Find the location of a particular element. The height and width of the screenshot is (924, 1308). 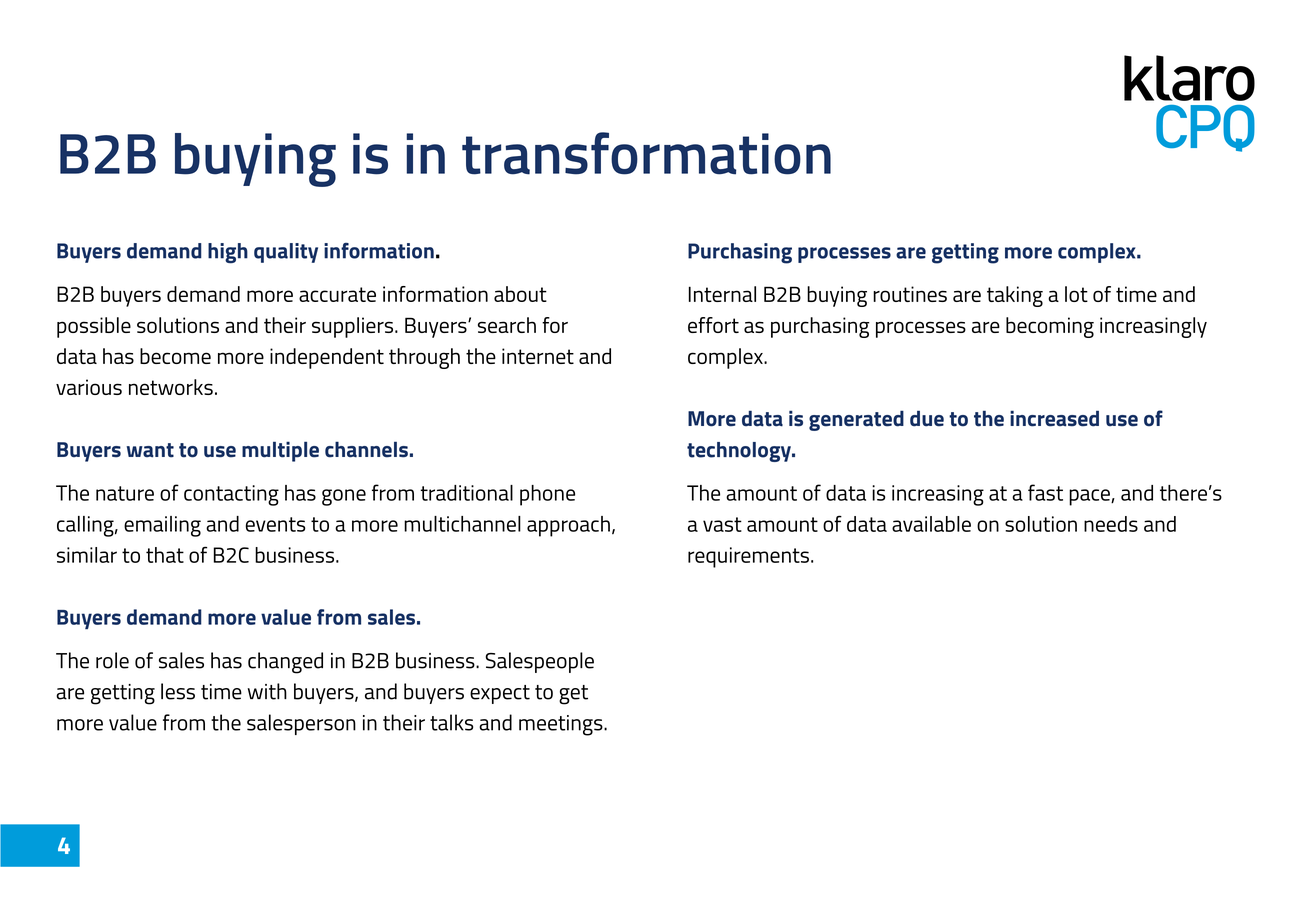

want is located at coordinates (150, 450).
